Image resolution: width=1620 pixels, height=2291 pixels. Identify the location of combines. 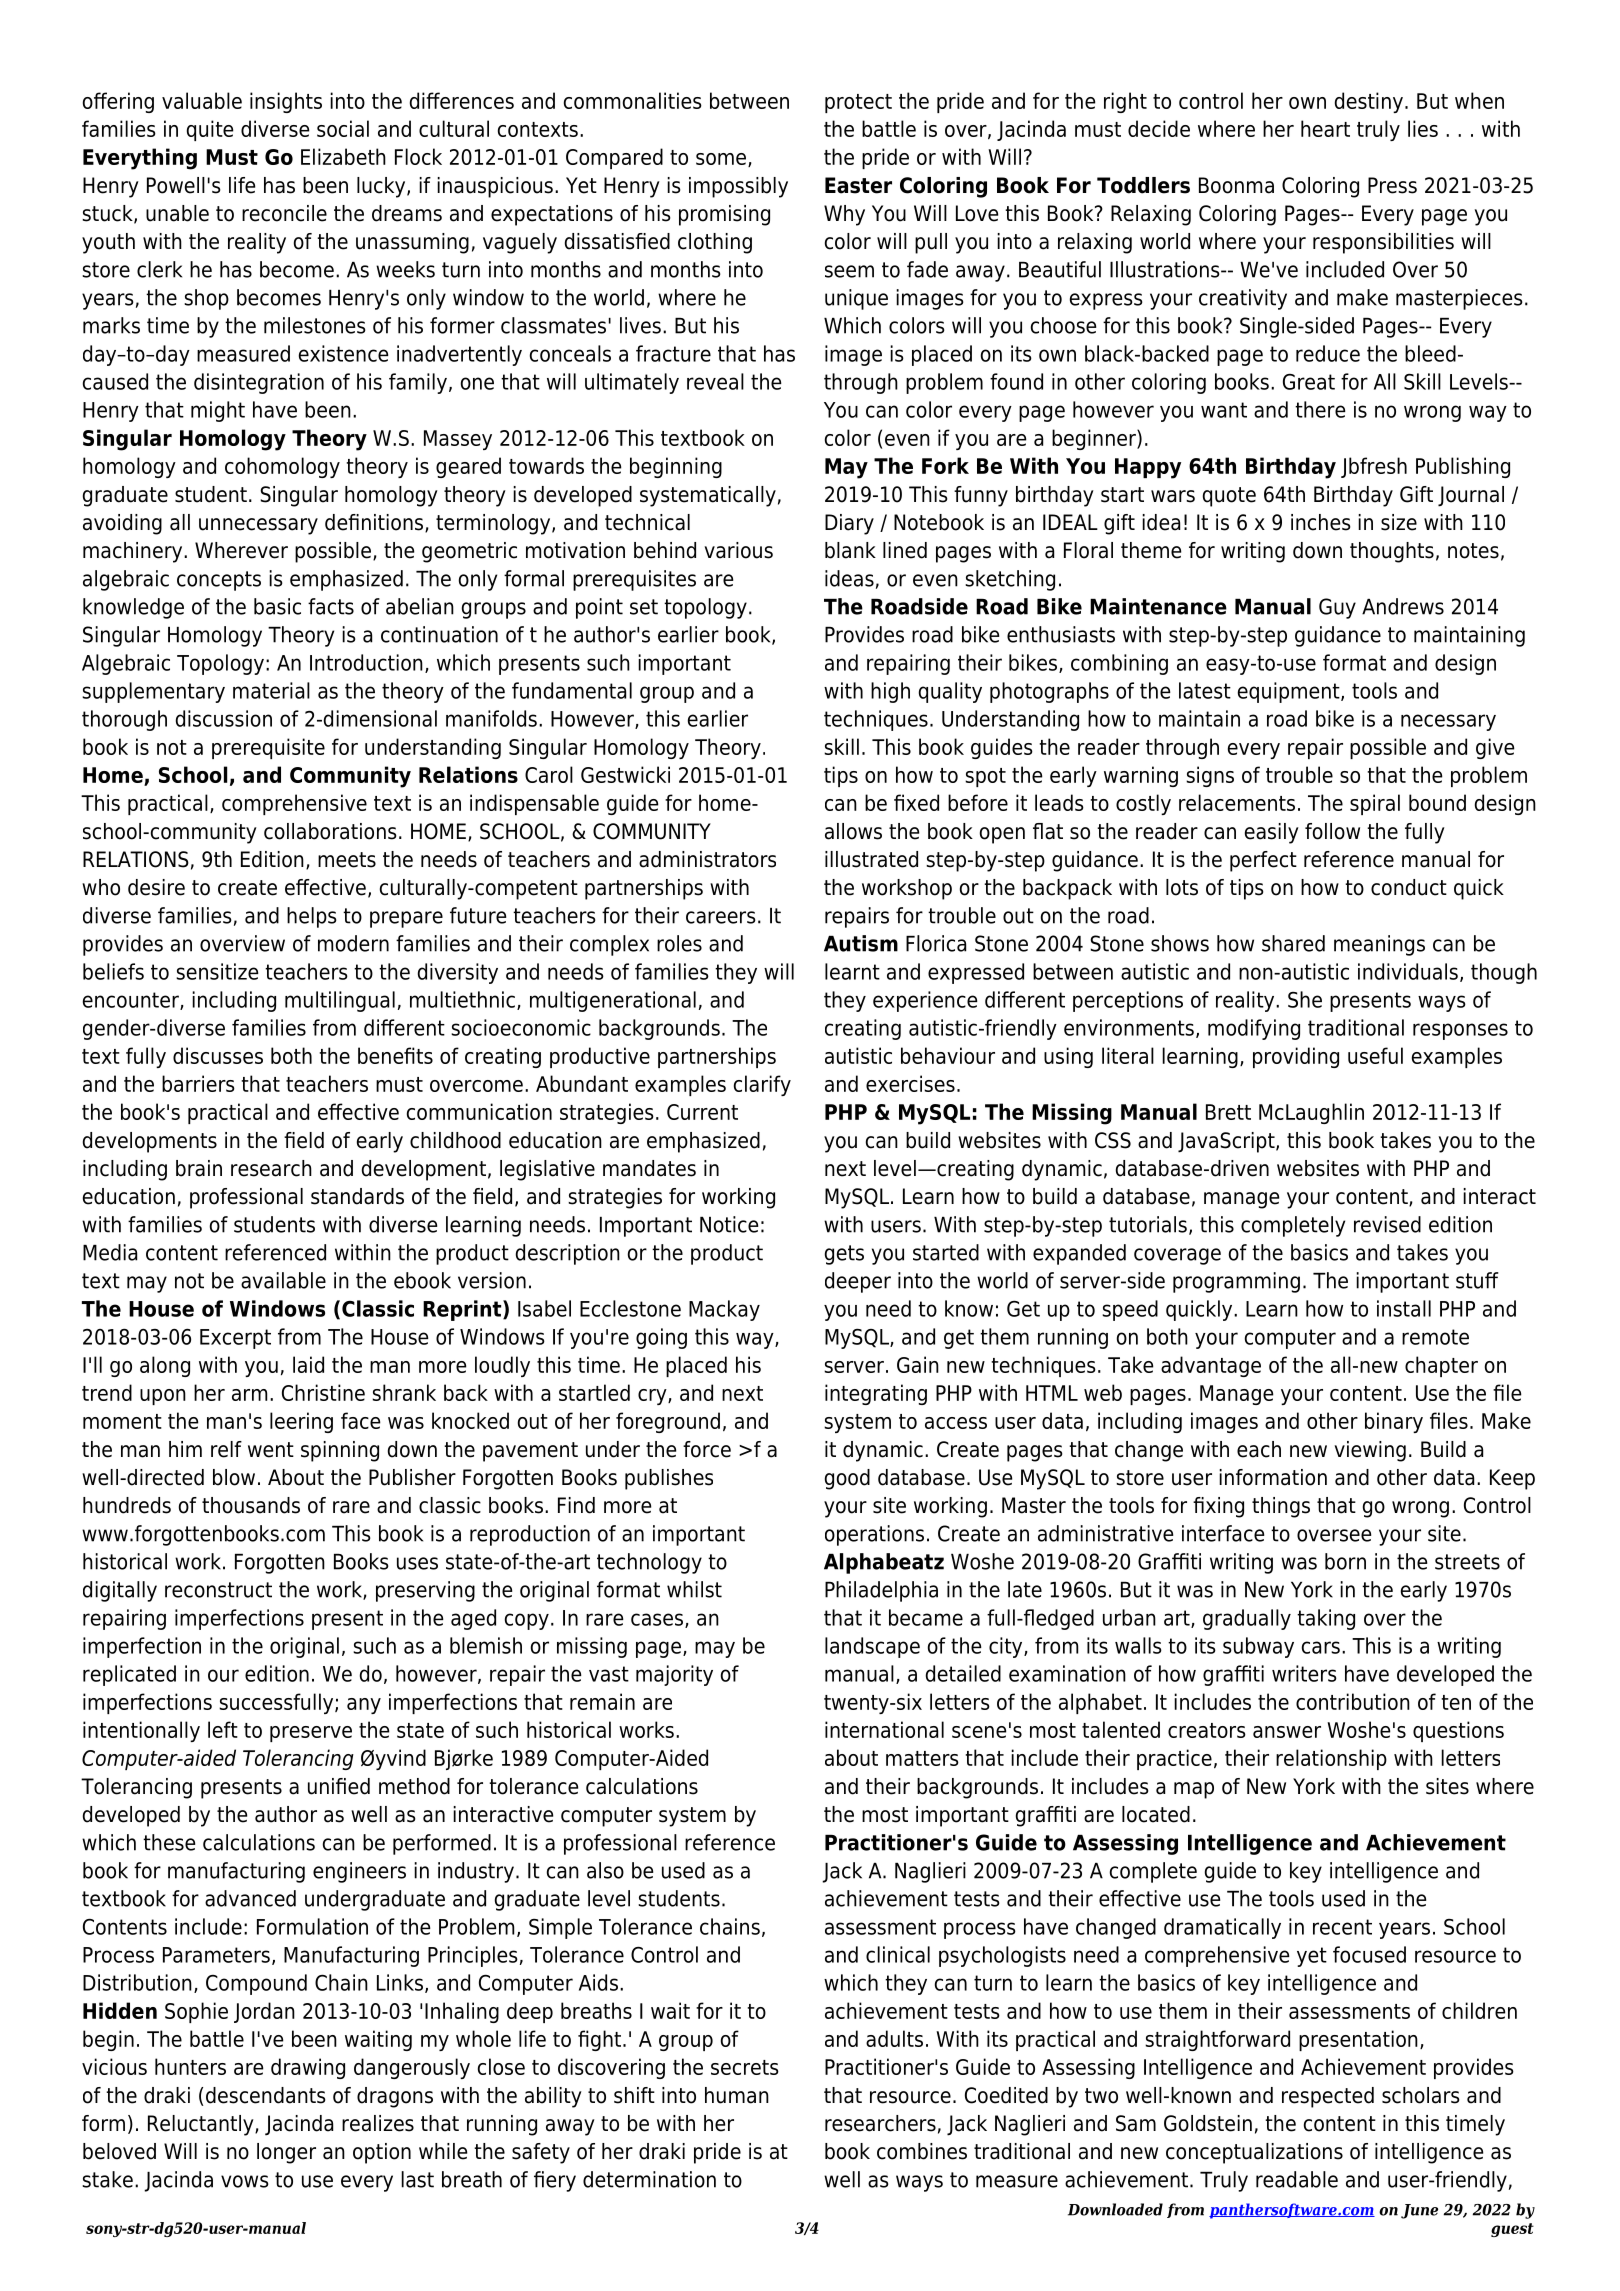
(922, 2151).
